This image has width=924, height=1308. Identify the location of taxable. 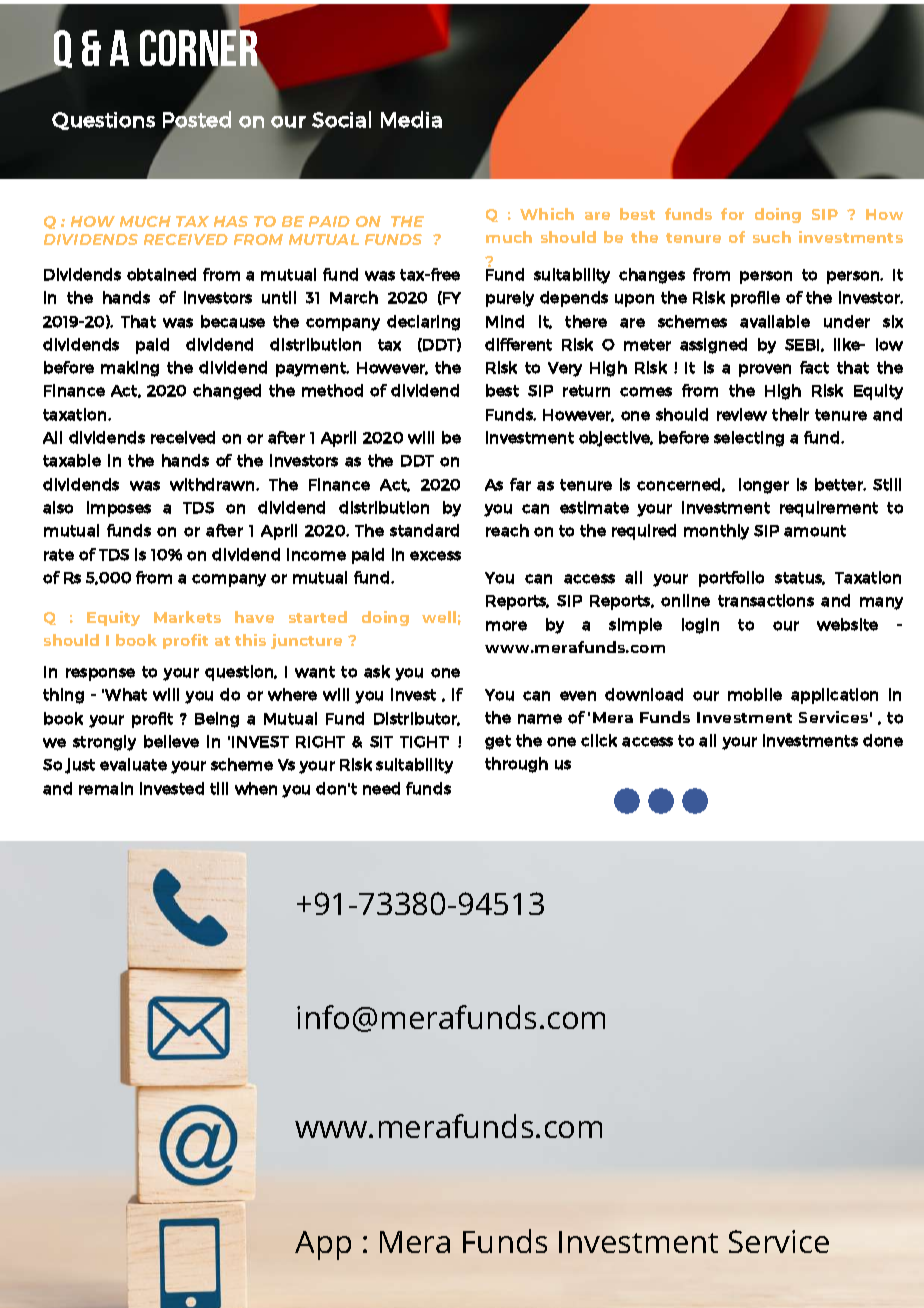
(72, 460).
